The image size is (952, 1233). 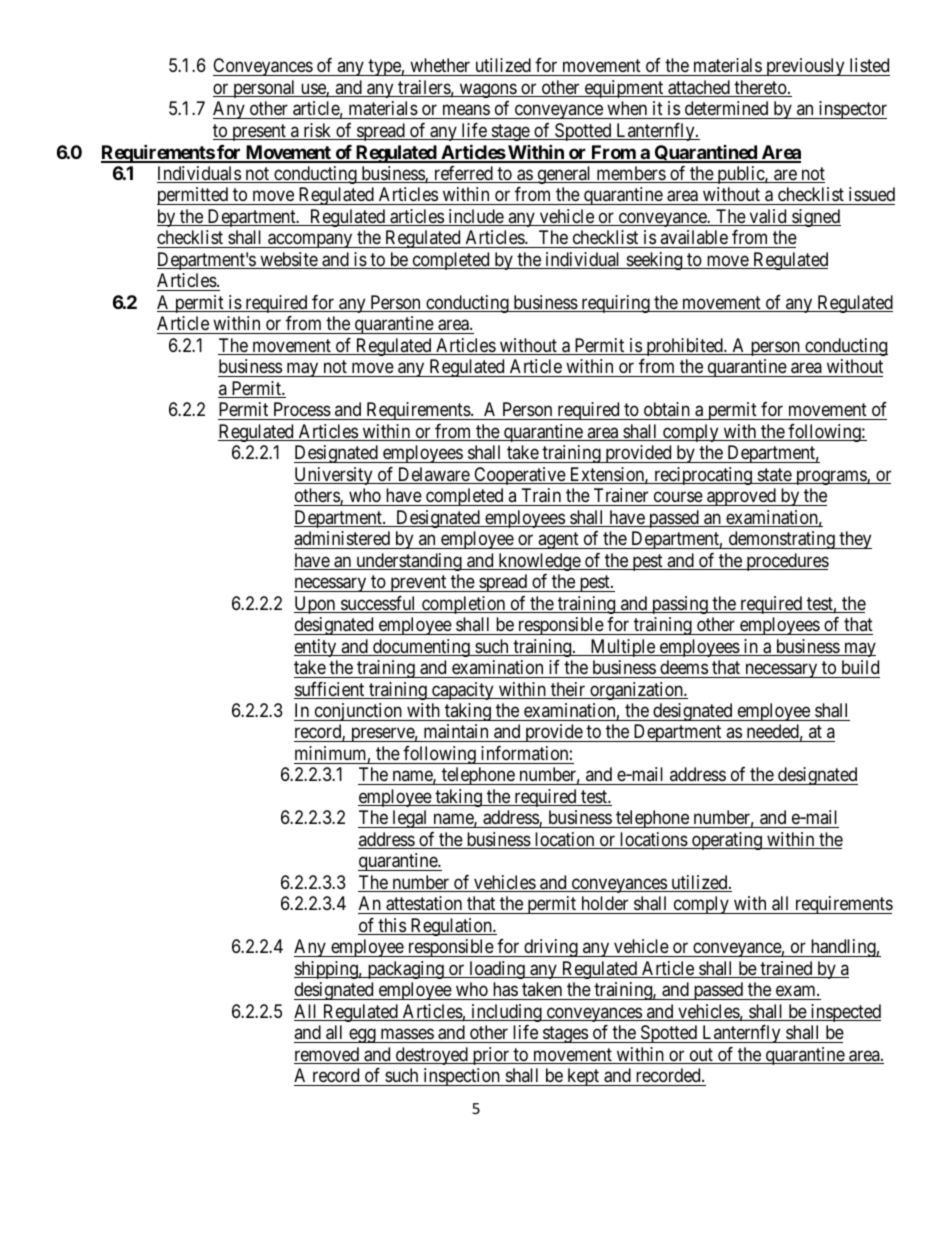 I want to click on administered, so click(x=342, y=538).
